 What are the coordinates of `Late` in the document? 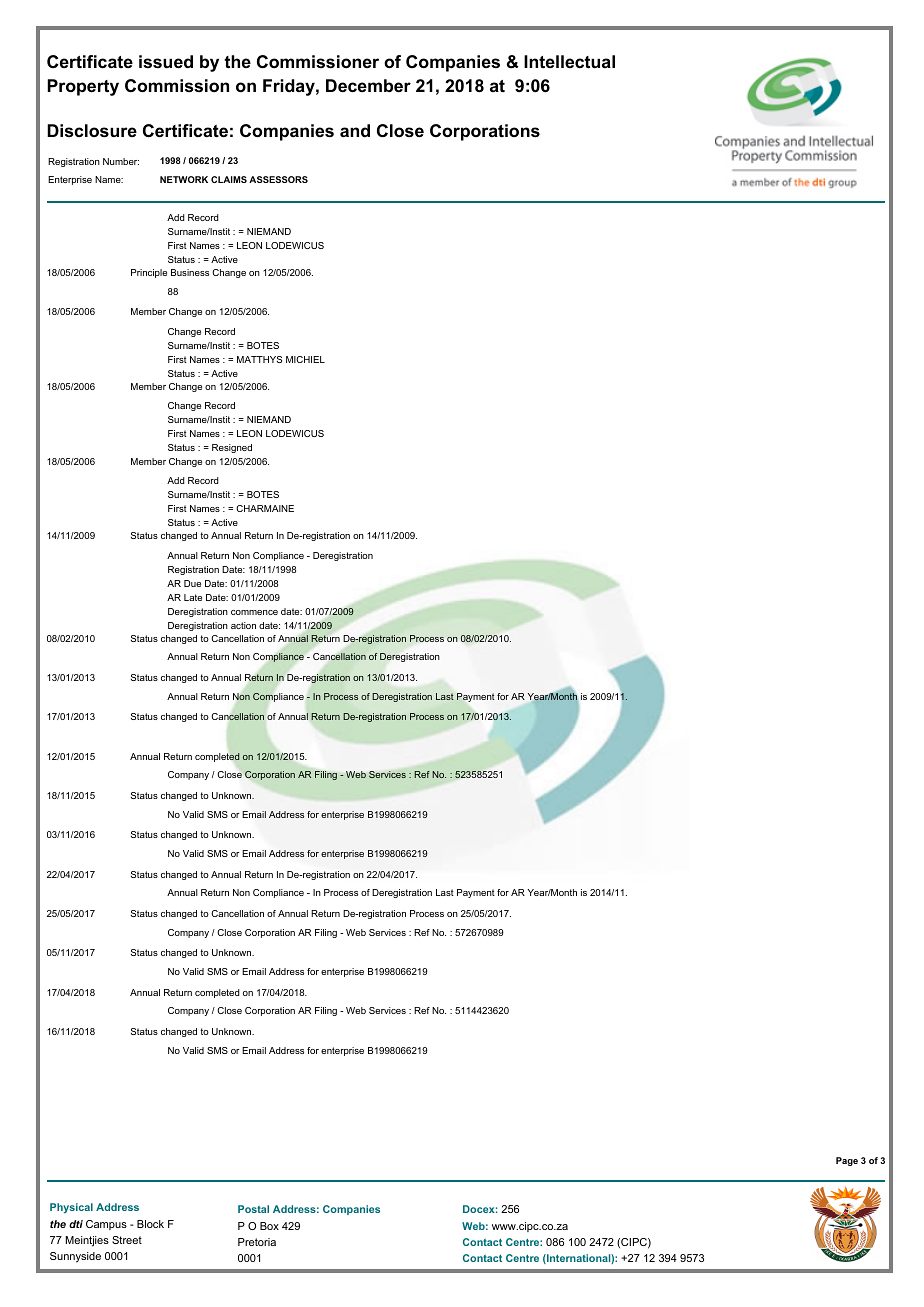 It's located at (193, 597).
